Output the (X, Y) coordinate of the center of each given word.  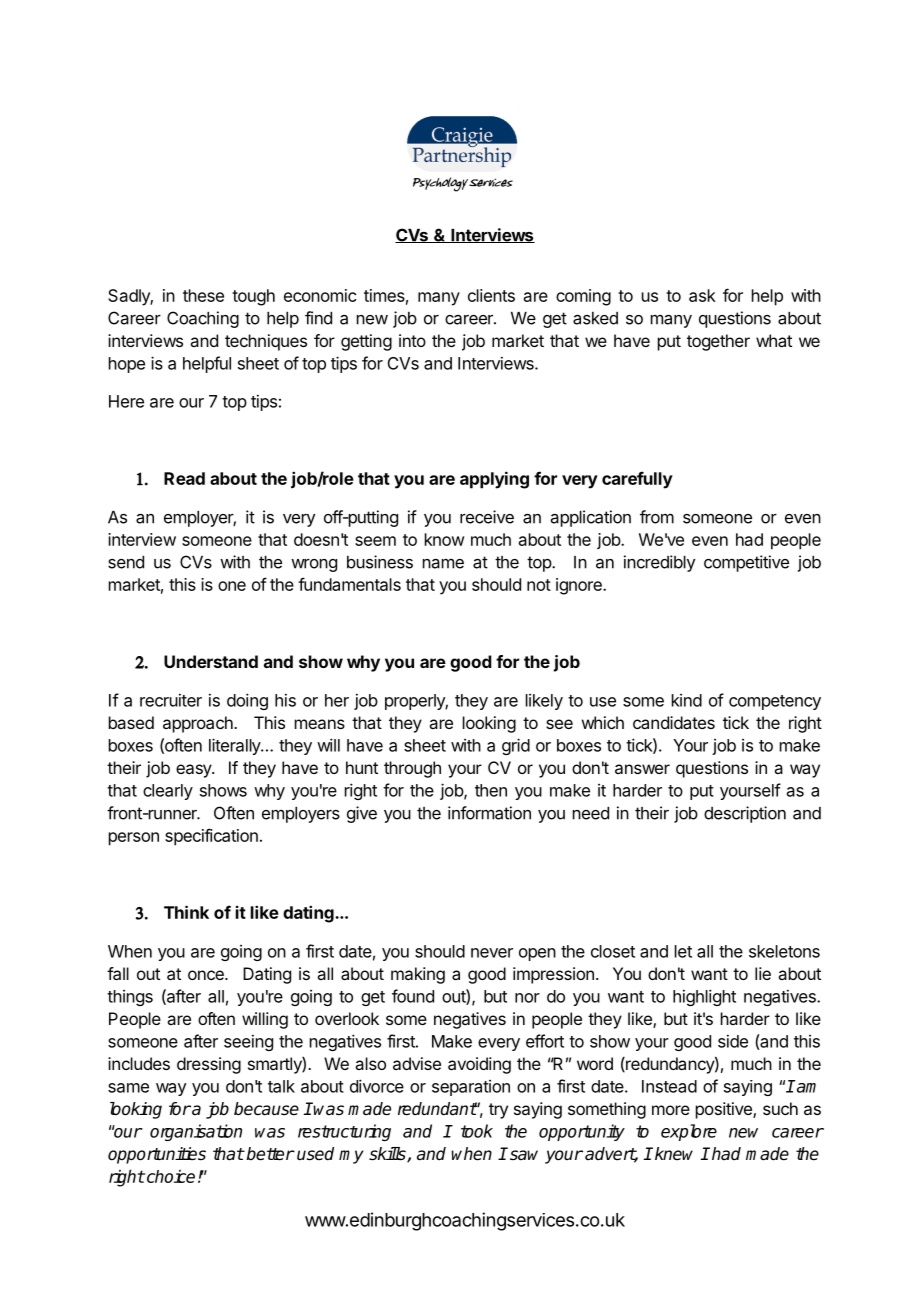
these (203, 295)
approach (199, 724)
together (718, 342)
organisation (196, 1132)
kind (687, 700)
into (412, 340)
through (412, 769)
